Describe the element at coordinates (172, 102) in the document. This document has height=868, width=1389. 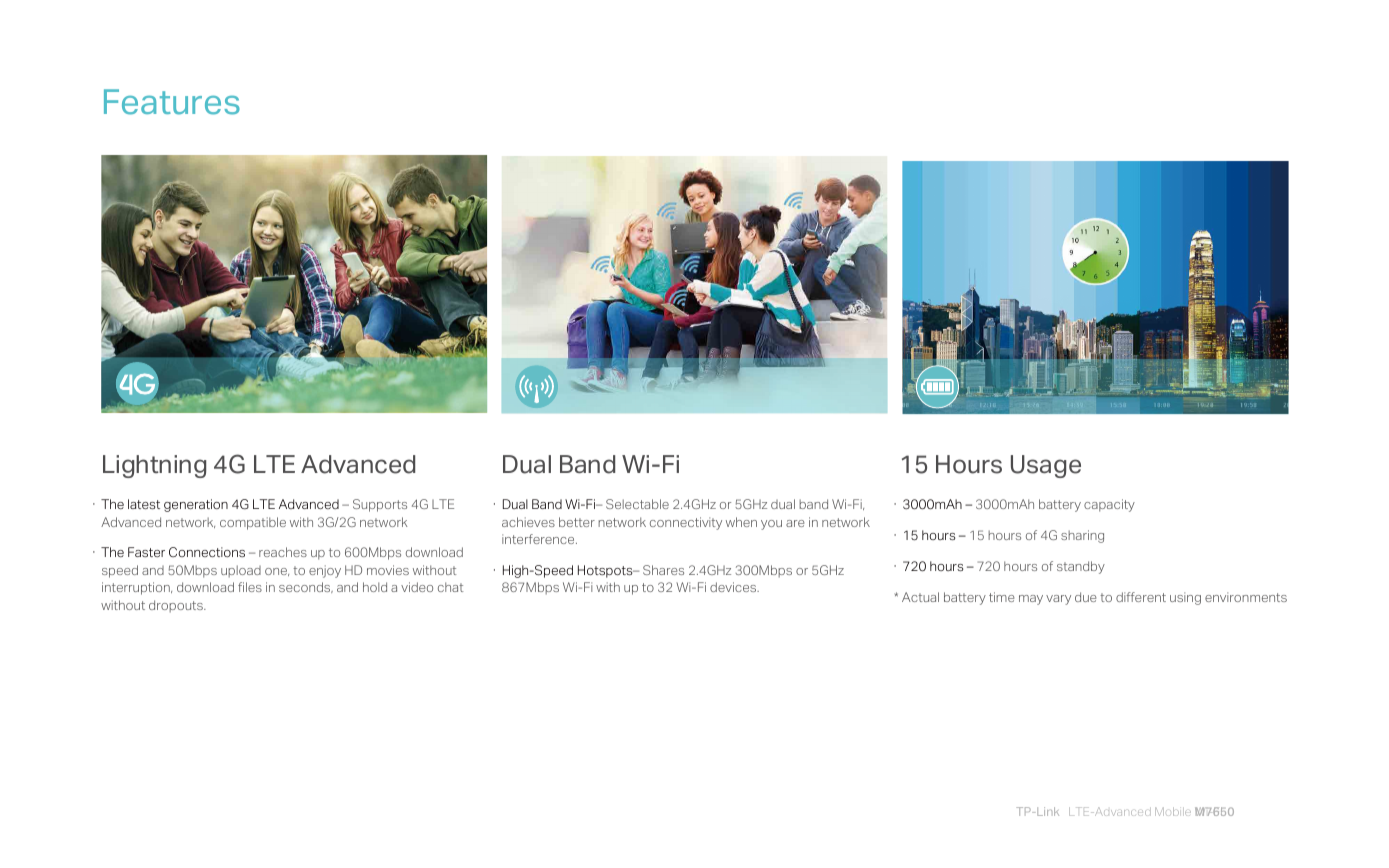
I see `Features` at that location.
